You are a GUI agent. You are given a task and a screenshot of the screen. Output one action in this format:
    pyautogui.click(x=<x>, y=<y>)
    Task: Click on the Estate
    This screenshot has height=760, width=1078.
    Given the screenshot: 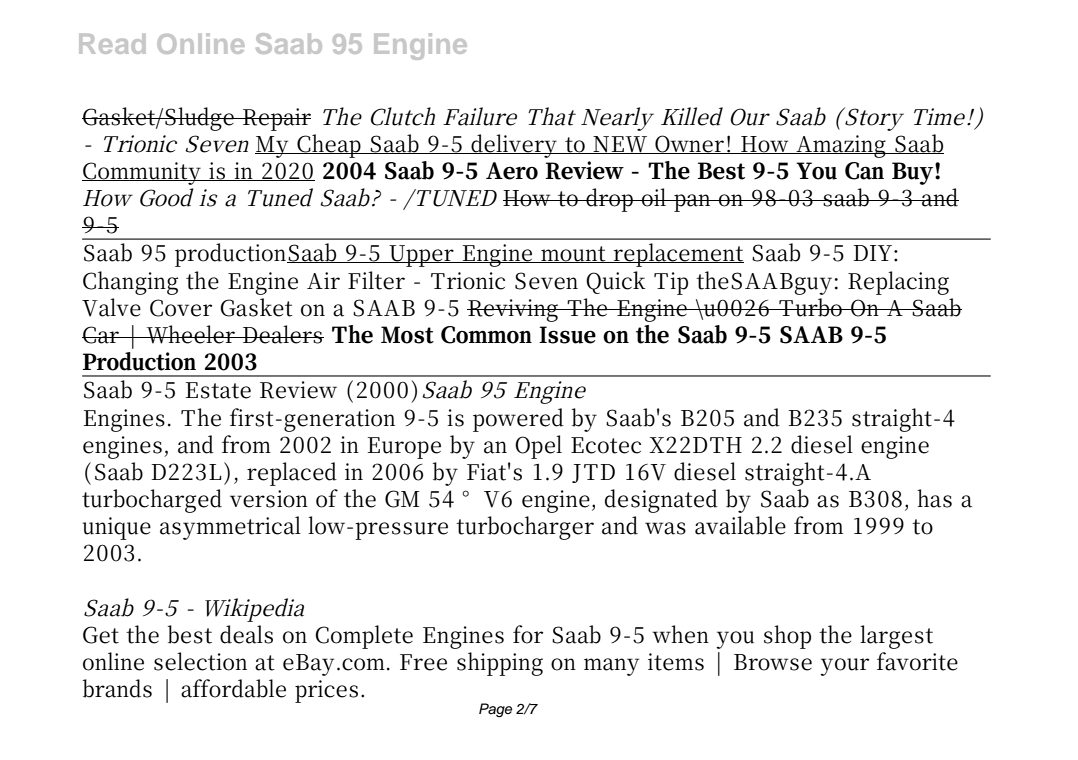 What is the action you would take?
    pyautogui.click(x=218, y=390)
